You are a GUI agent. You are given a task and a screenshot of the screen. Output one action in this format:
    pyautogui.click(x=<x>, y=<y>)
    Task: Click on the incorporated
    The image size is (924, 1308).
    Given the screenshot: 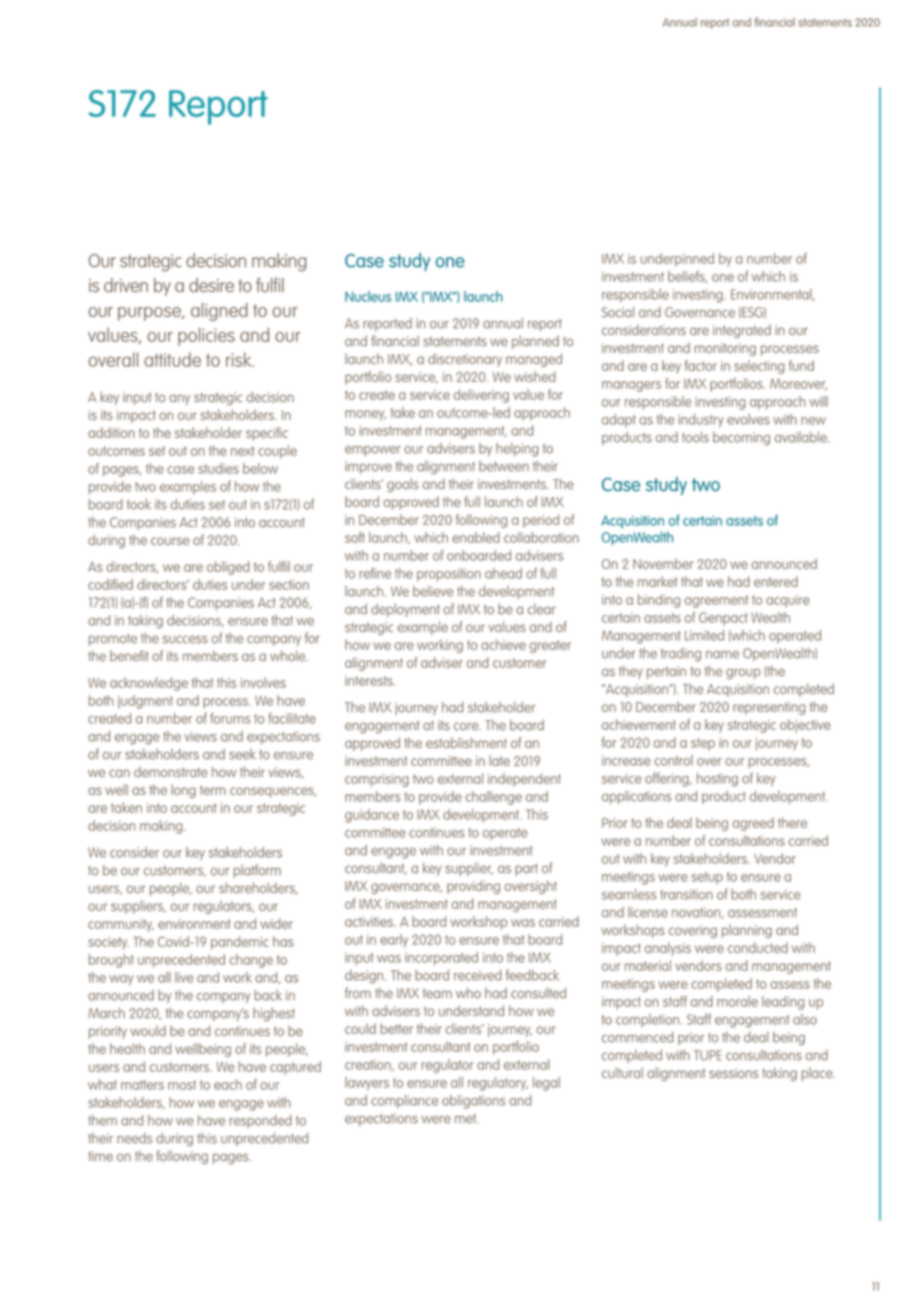 What is the action you would take?
    pyautogui.click(x=441, y=959)
